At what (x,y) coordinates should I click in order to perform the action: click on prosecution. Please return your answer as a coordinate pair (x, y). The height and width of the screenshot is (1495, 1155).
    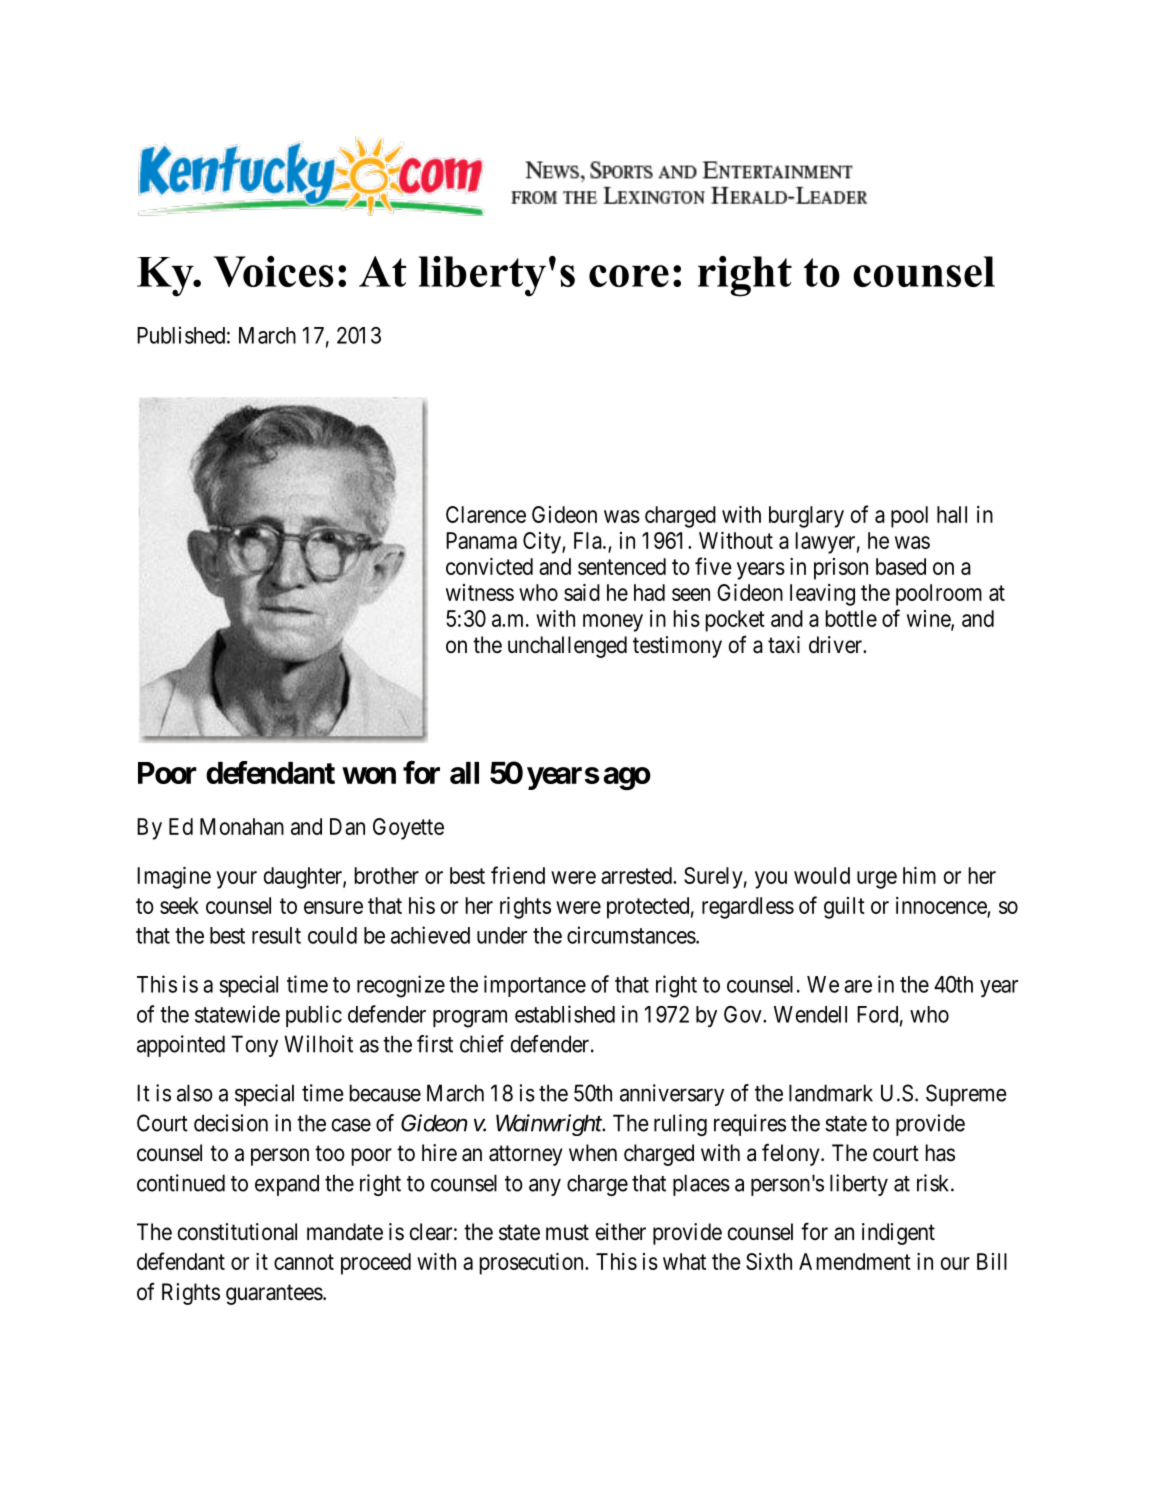
    Looking at the image, I should click on (532, 1264).
